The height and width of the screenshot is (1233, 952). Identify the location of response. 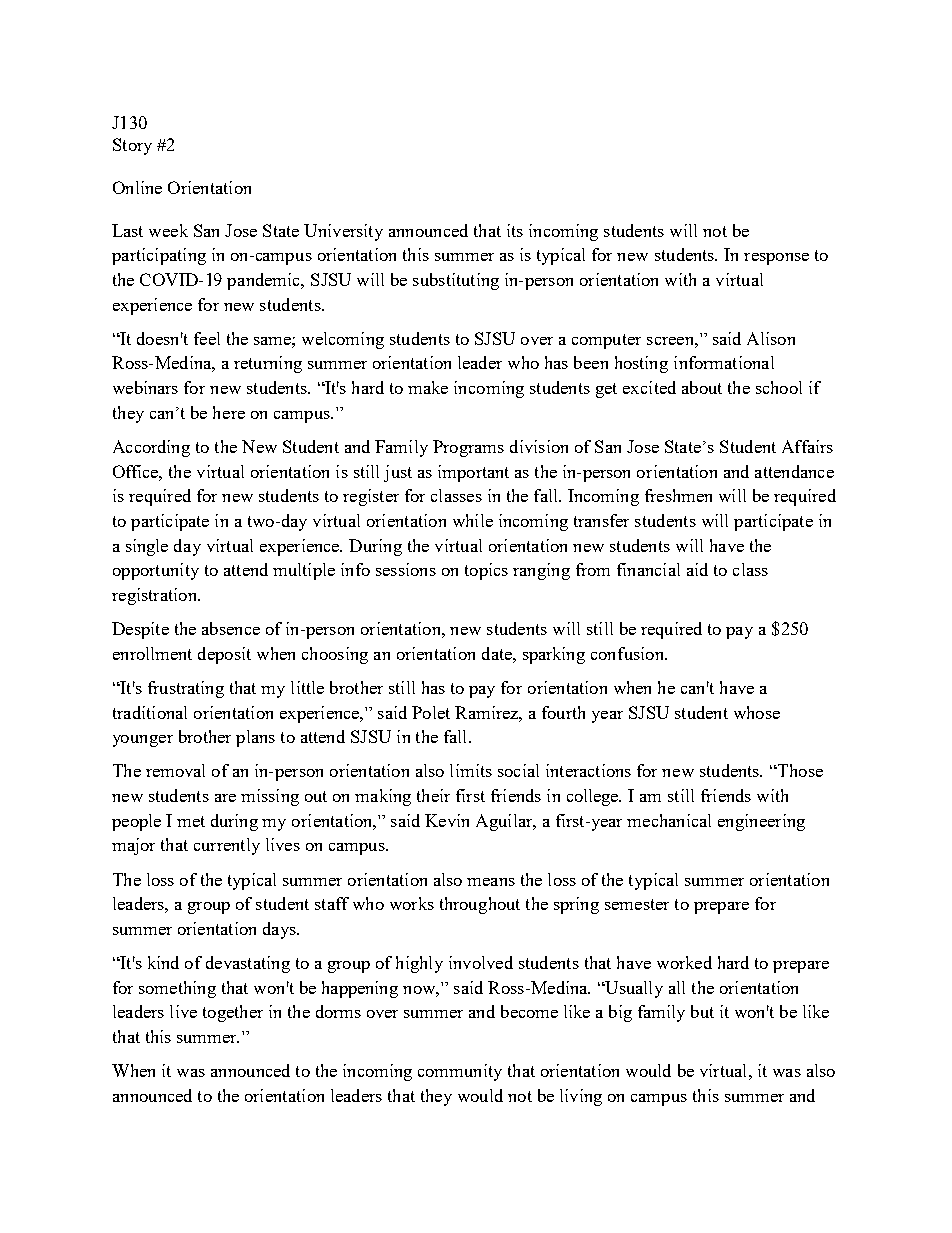
(776, 259).
